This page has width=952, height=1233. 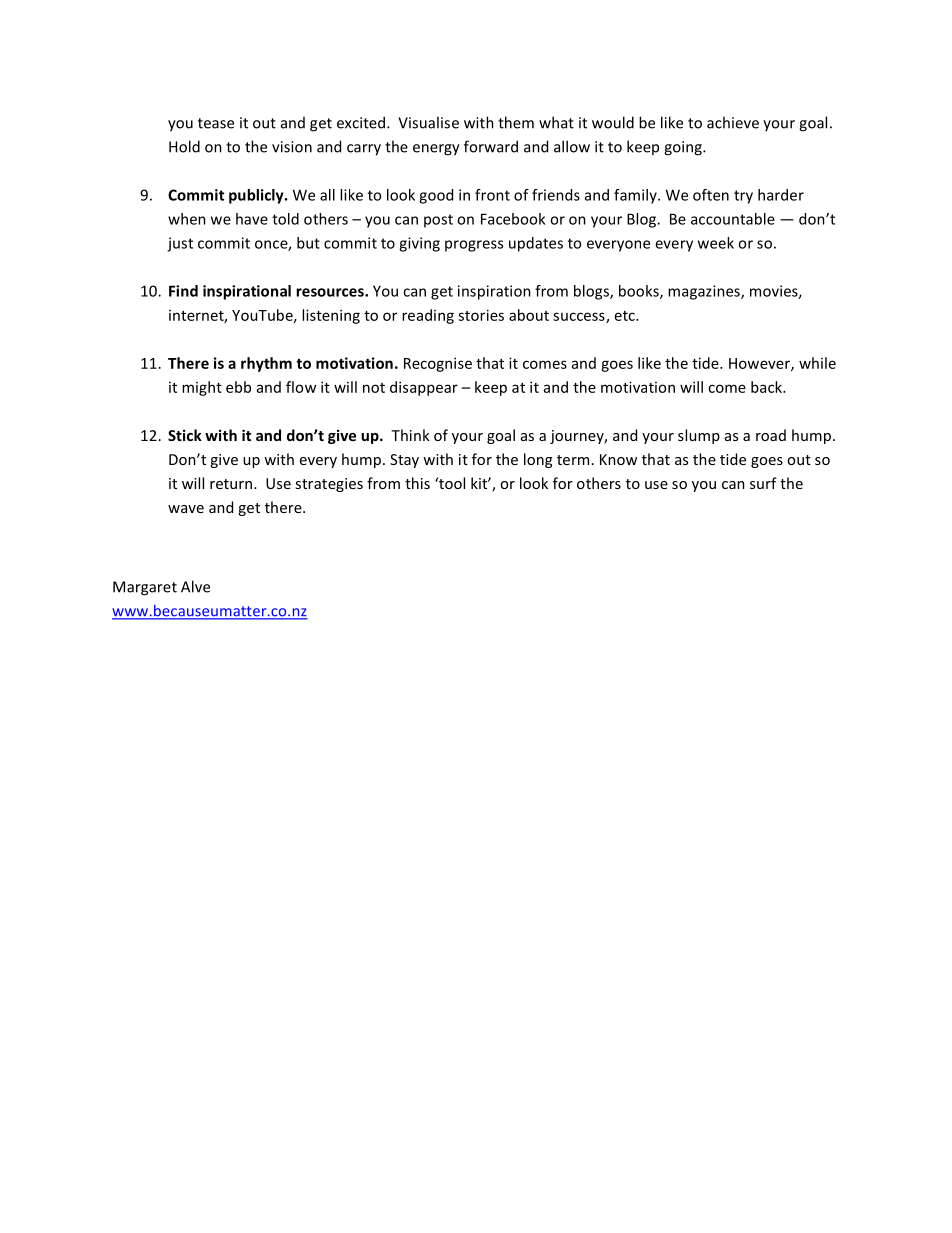 What do you see at coordinates (733, 122) in the page?
I see `achieve` at bounding box center [733, 122].
